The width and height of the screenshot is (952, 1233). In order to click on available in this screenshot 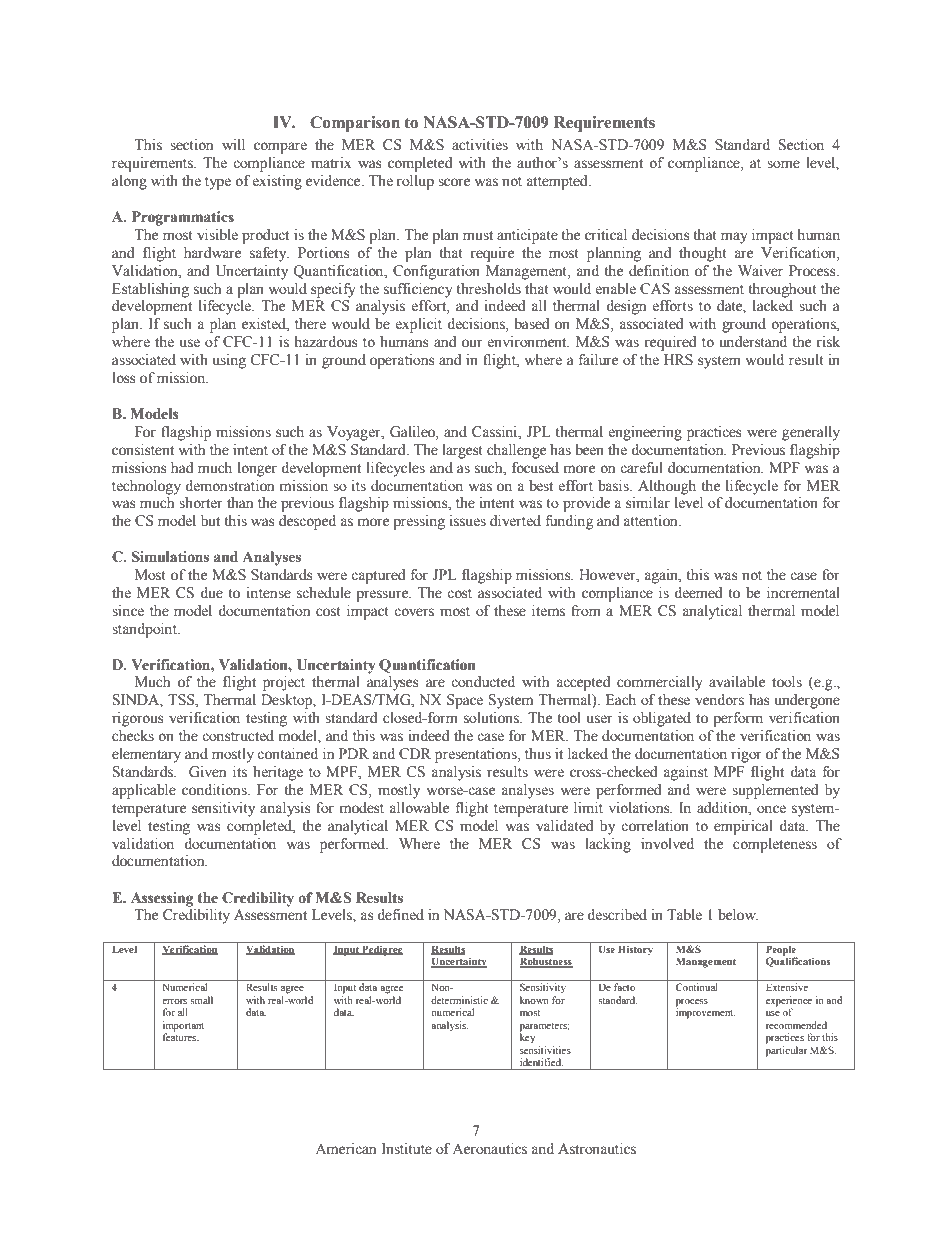, I will do `click(737, 682)`.
